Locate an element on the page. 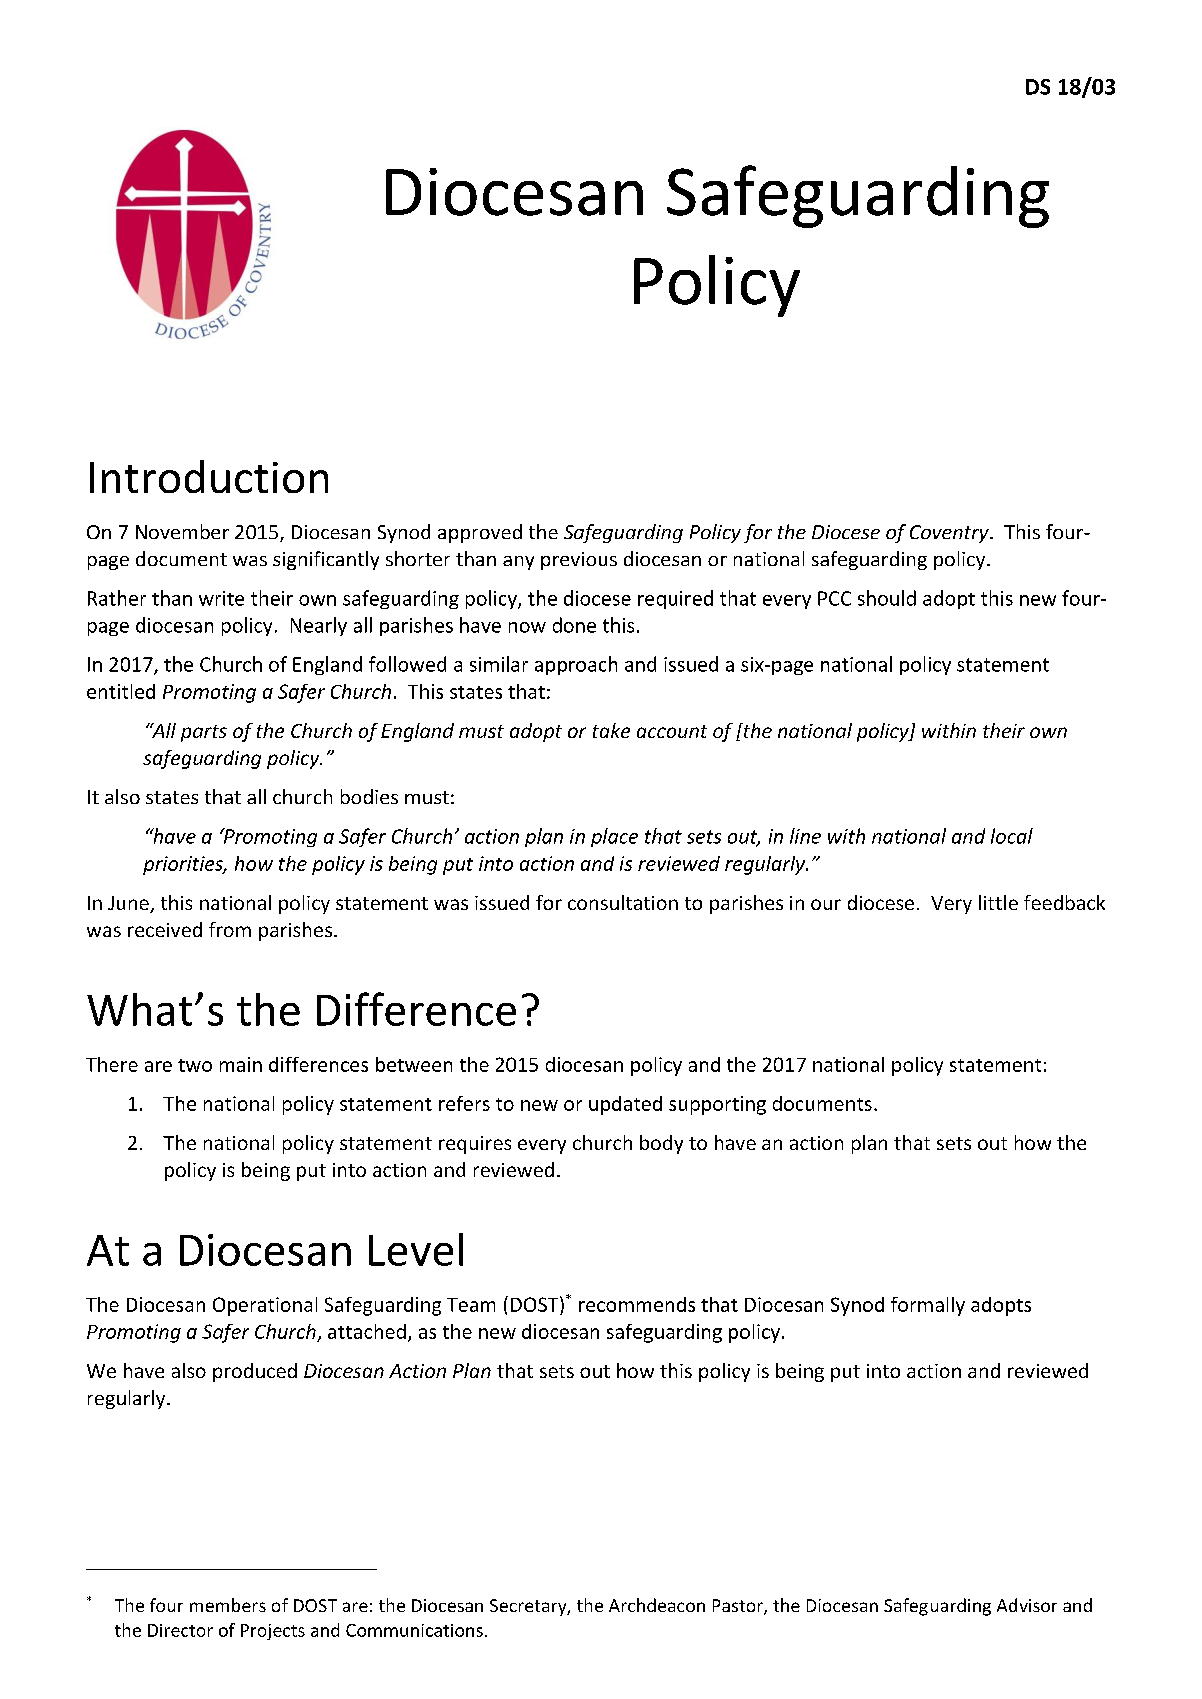 The width and height of the page is (1202, 1699). Operational is located at coordinates (265, 1306).
